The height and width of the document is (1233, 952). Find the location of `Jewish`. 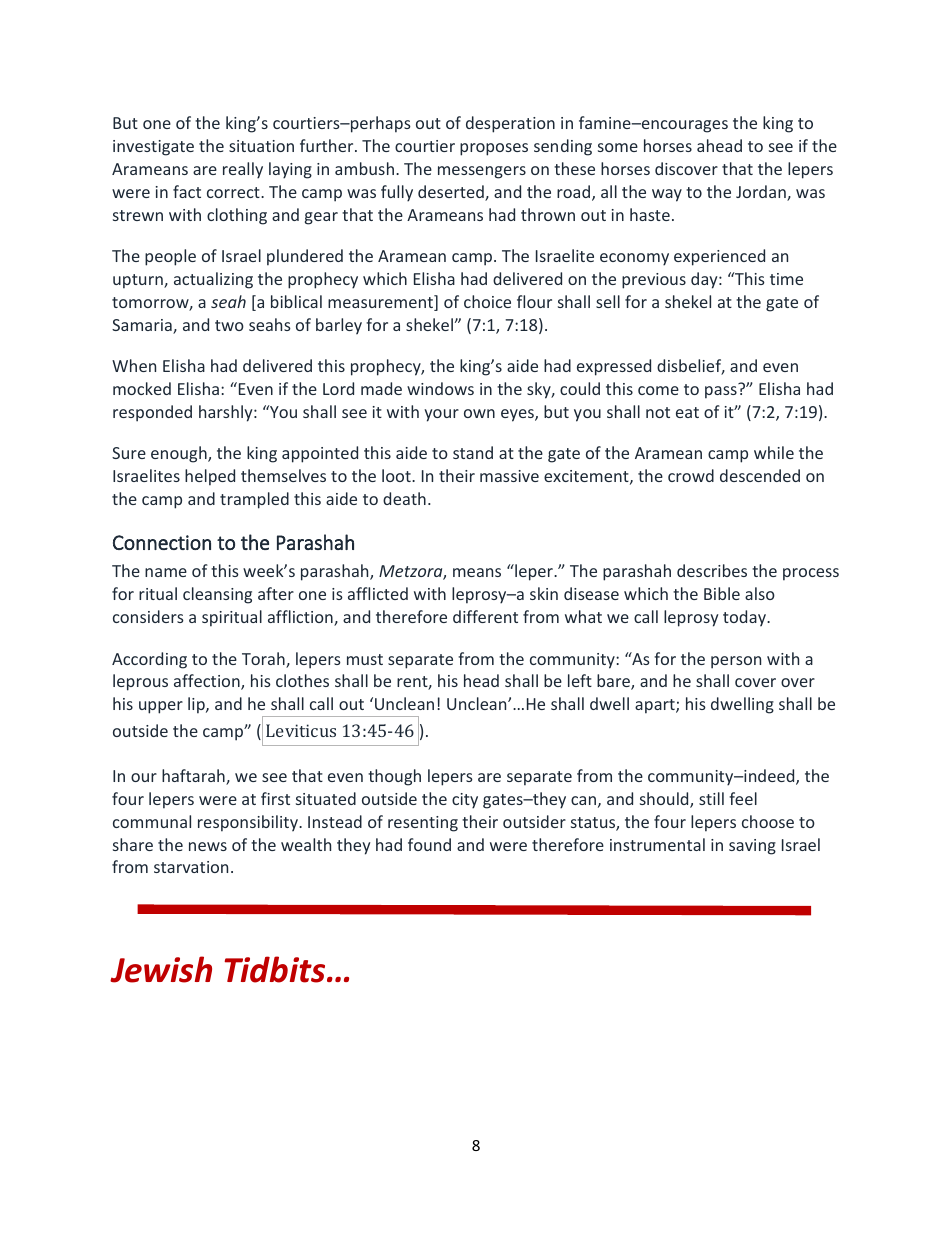

Jewish is located at coordinates (161, 969).
